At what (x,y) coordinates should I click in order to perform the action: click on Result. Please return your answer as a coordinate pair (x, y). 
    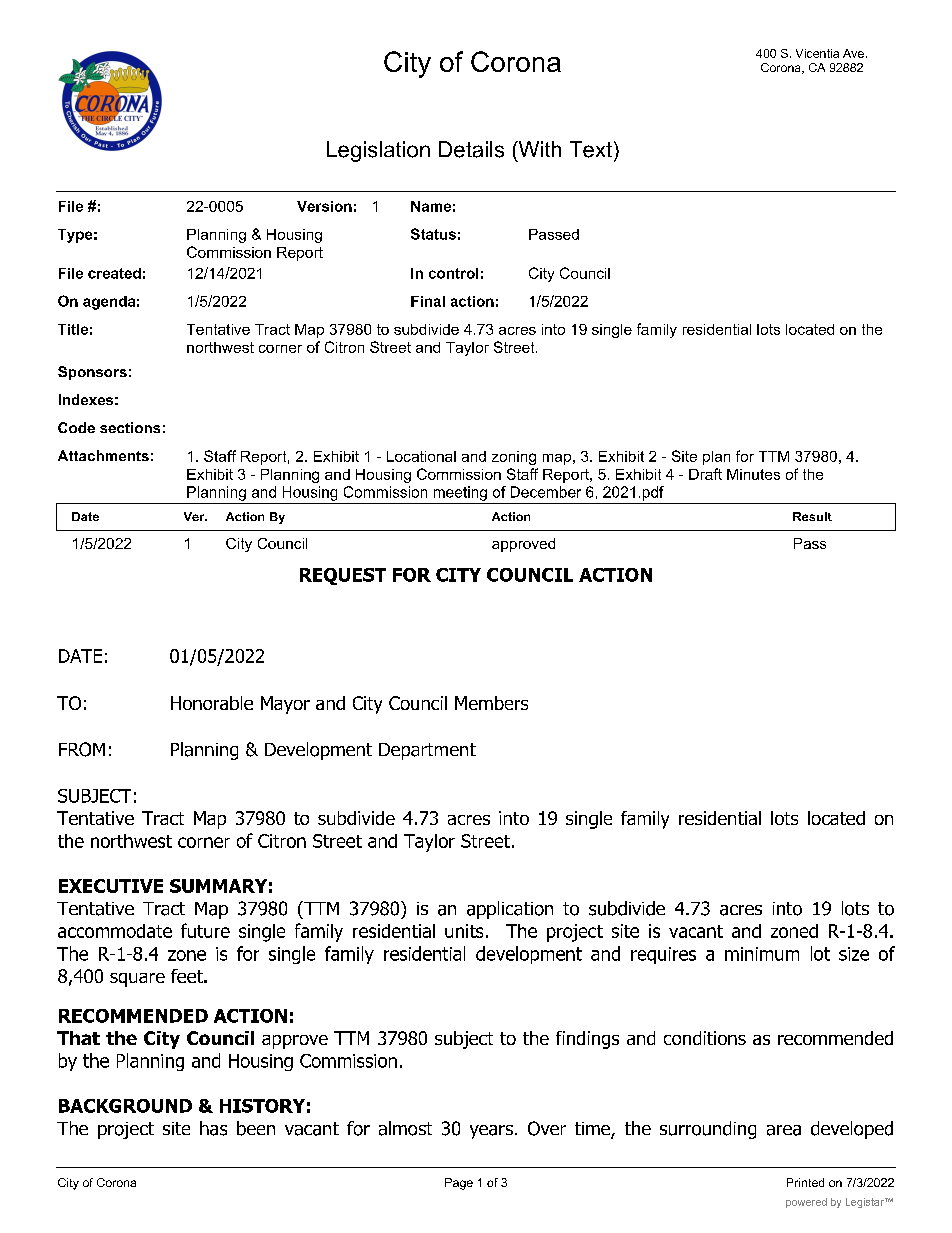
    Looking at the image, I should click on (812, 516).
